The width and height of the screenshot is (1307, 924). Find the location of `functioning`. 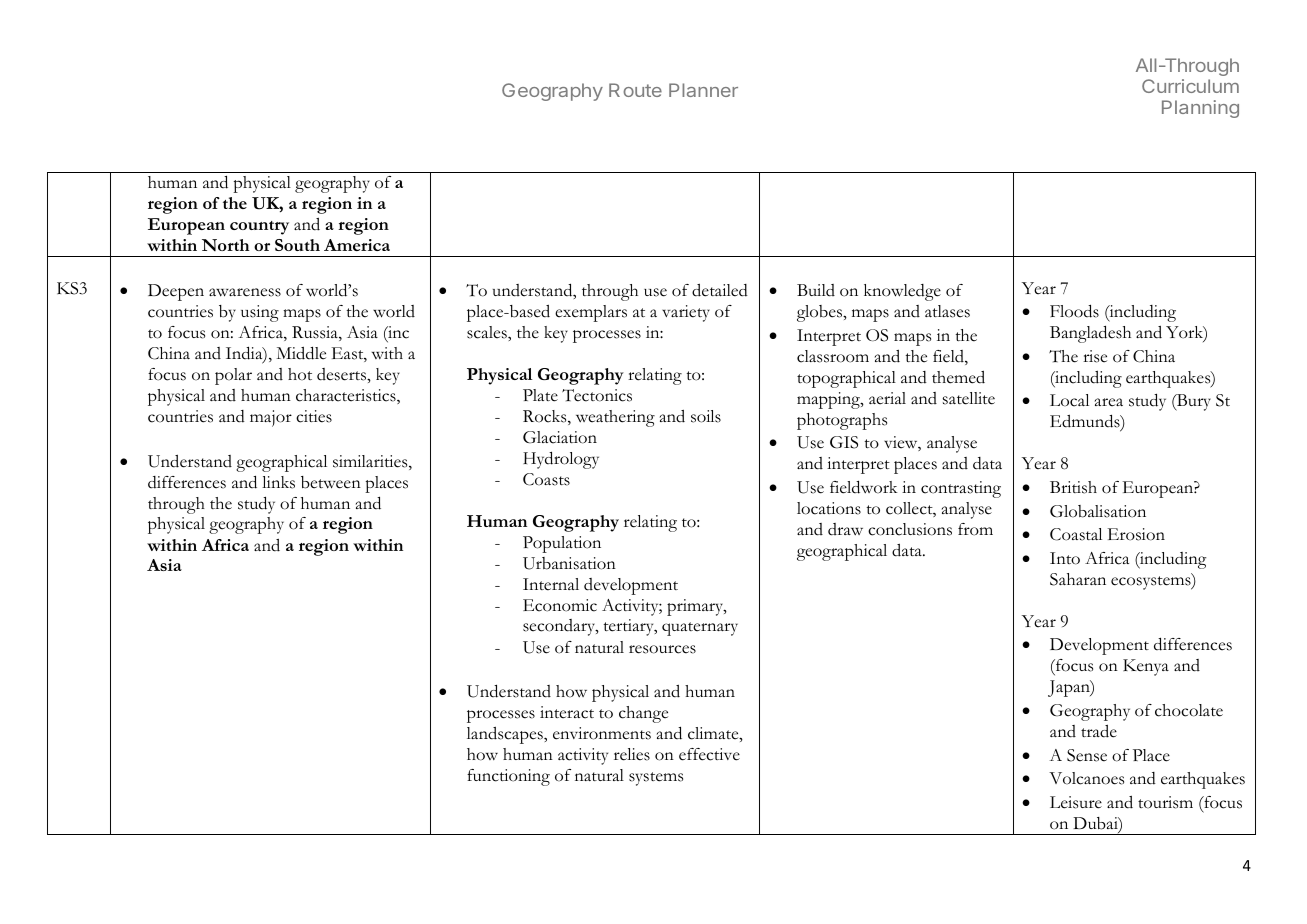

functioning is located at coordinates (508, 777).
